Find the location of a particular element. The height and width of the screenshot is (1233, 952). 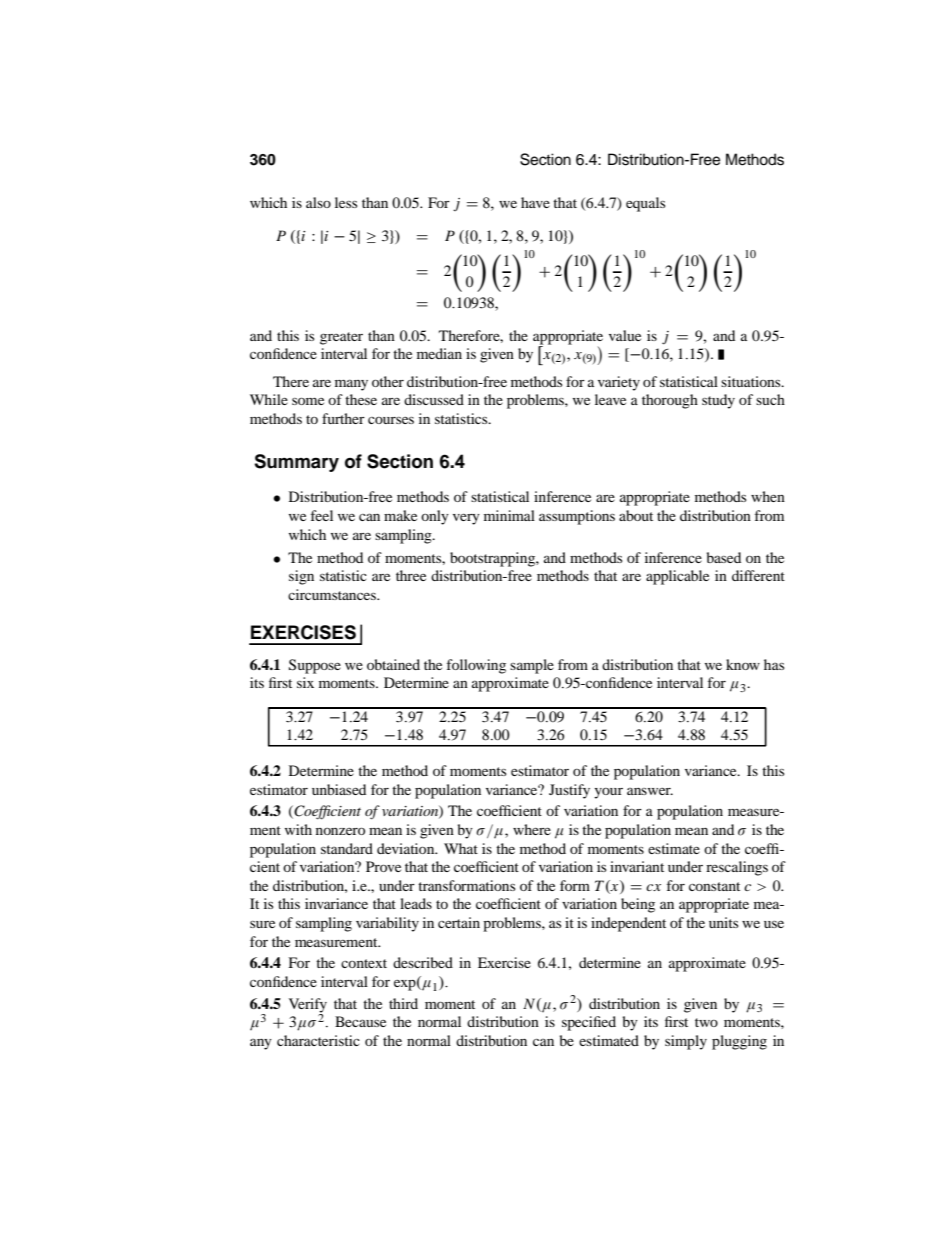

specified is located at coordinates (589, 1023).
